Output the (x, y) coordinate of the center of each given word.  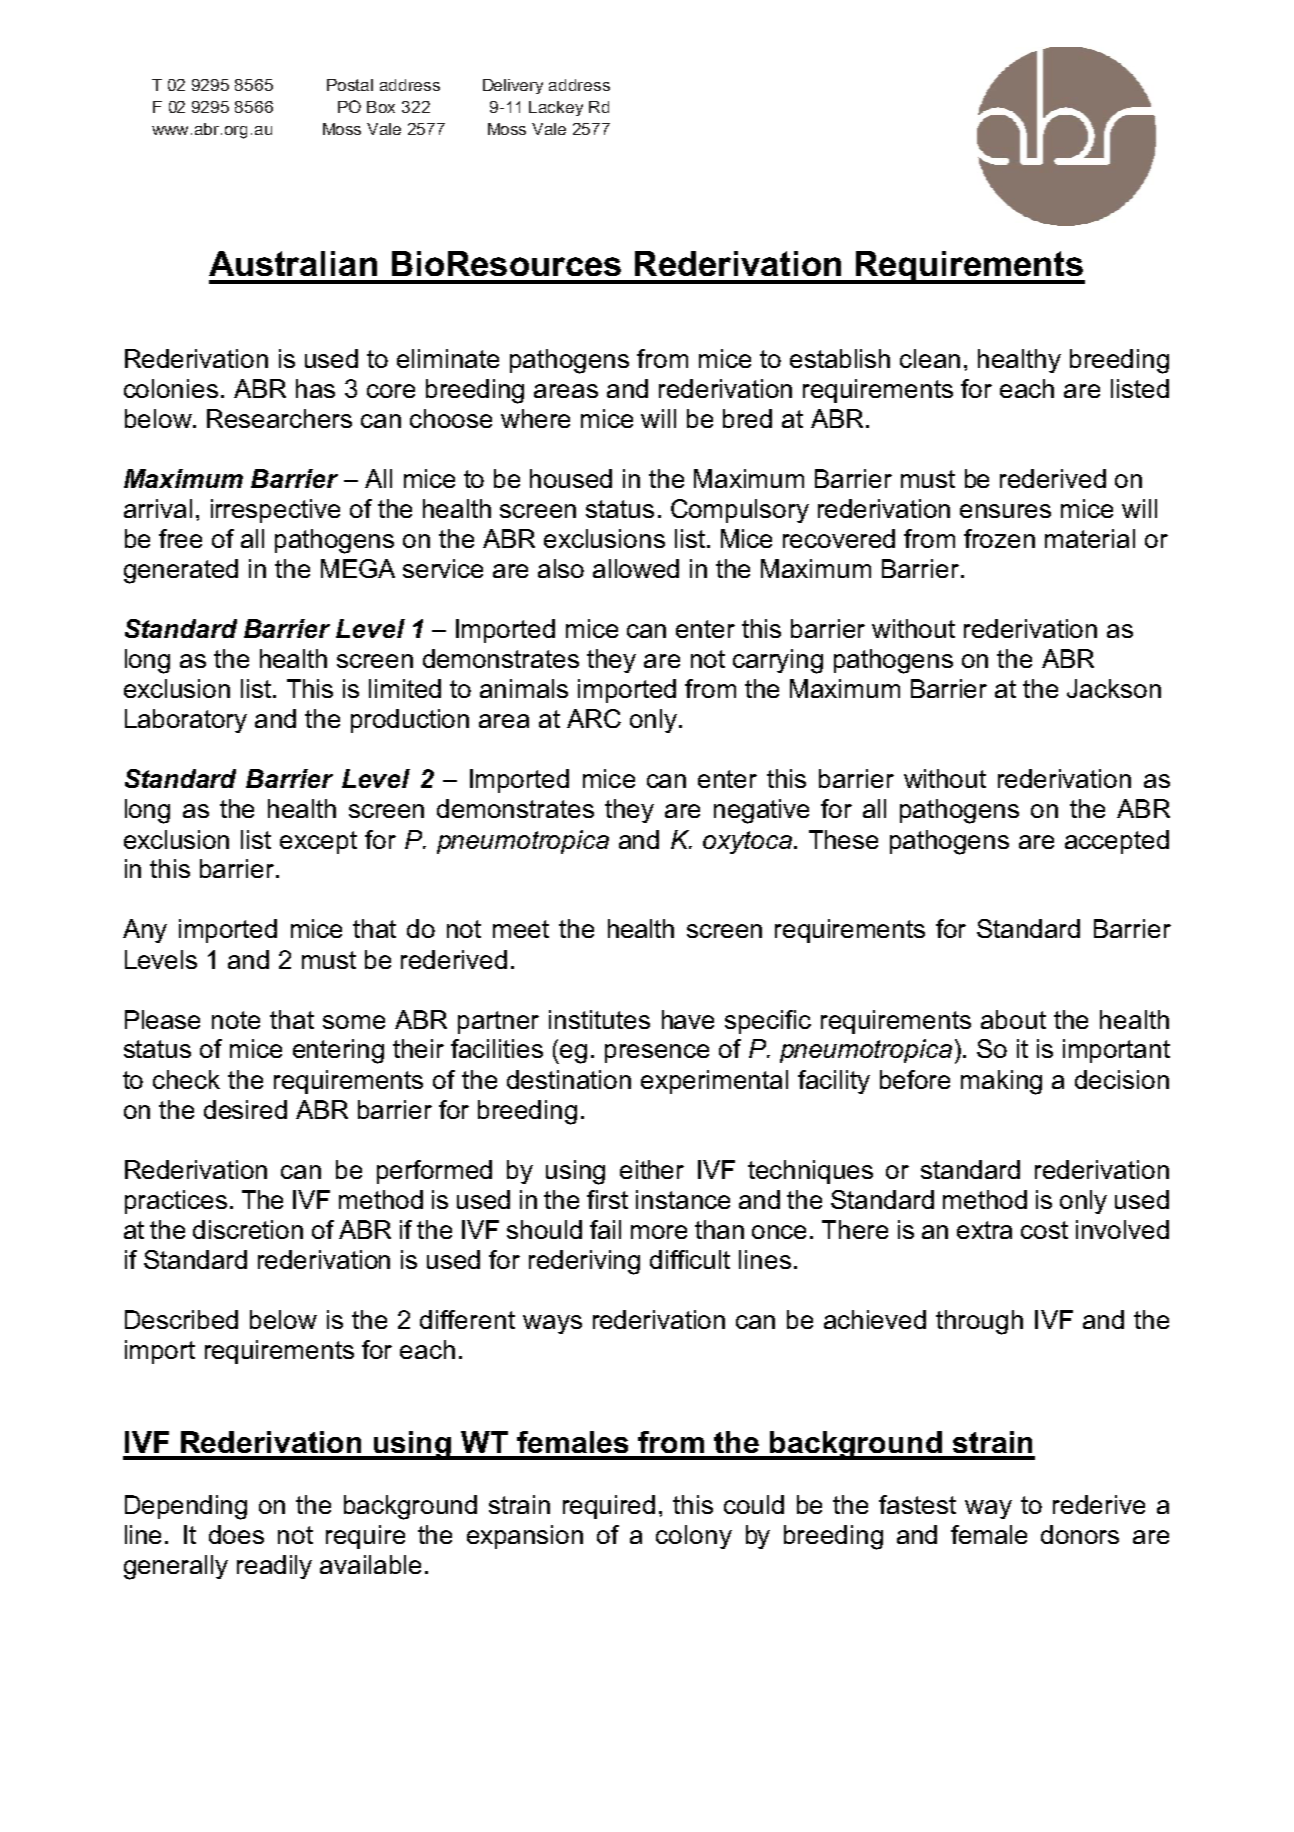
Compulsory (740, 511)
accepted (1117, 842)
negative (761, 811)
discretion (248, 1229)
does (236, 1534)
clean (930, 358)
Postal (350, 85)
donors (1080, 1534)
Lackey (556, 108)
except (318, 842)
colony (694, 1537)
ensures (1005, 511)
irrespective (275, 511)
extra (984, 1230)
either (652, 1169)
